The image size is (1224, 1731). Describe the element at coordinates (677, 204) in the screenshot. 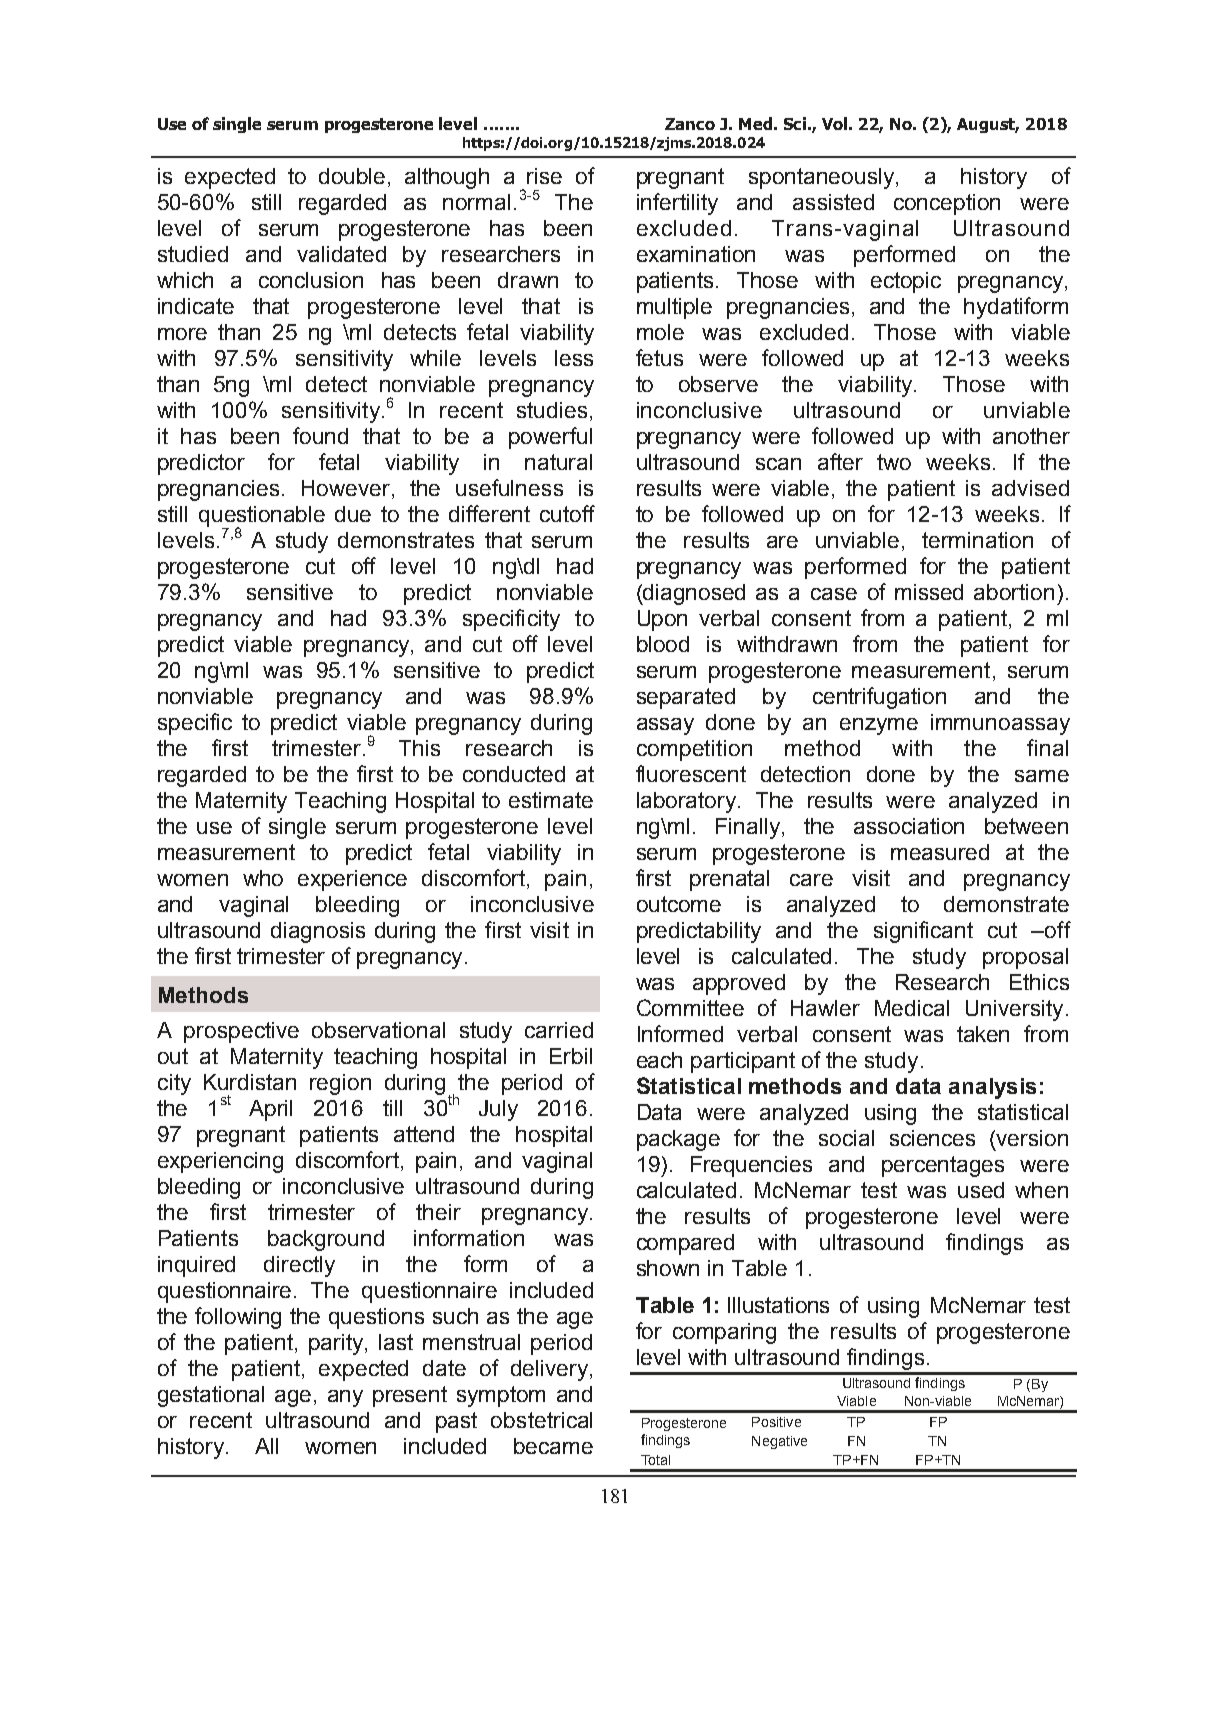

I see `infertility` at that location.
